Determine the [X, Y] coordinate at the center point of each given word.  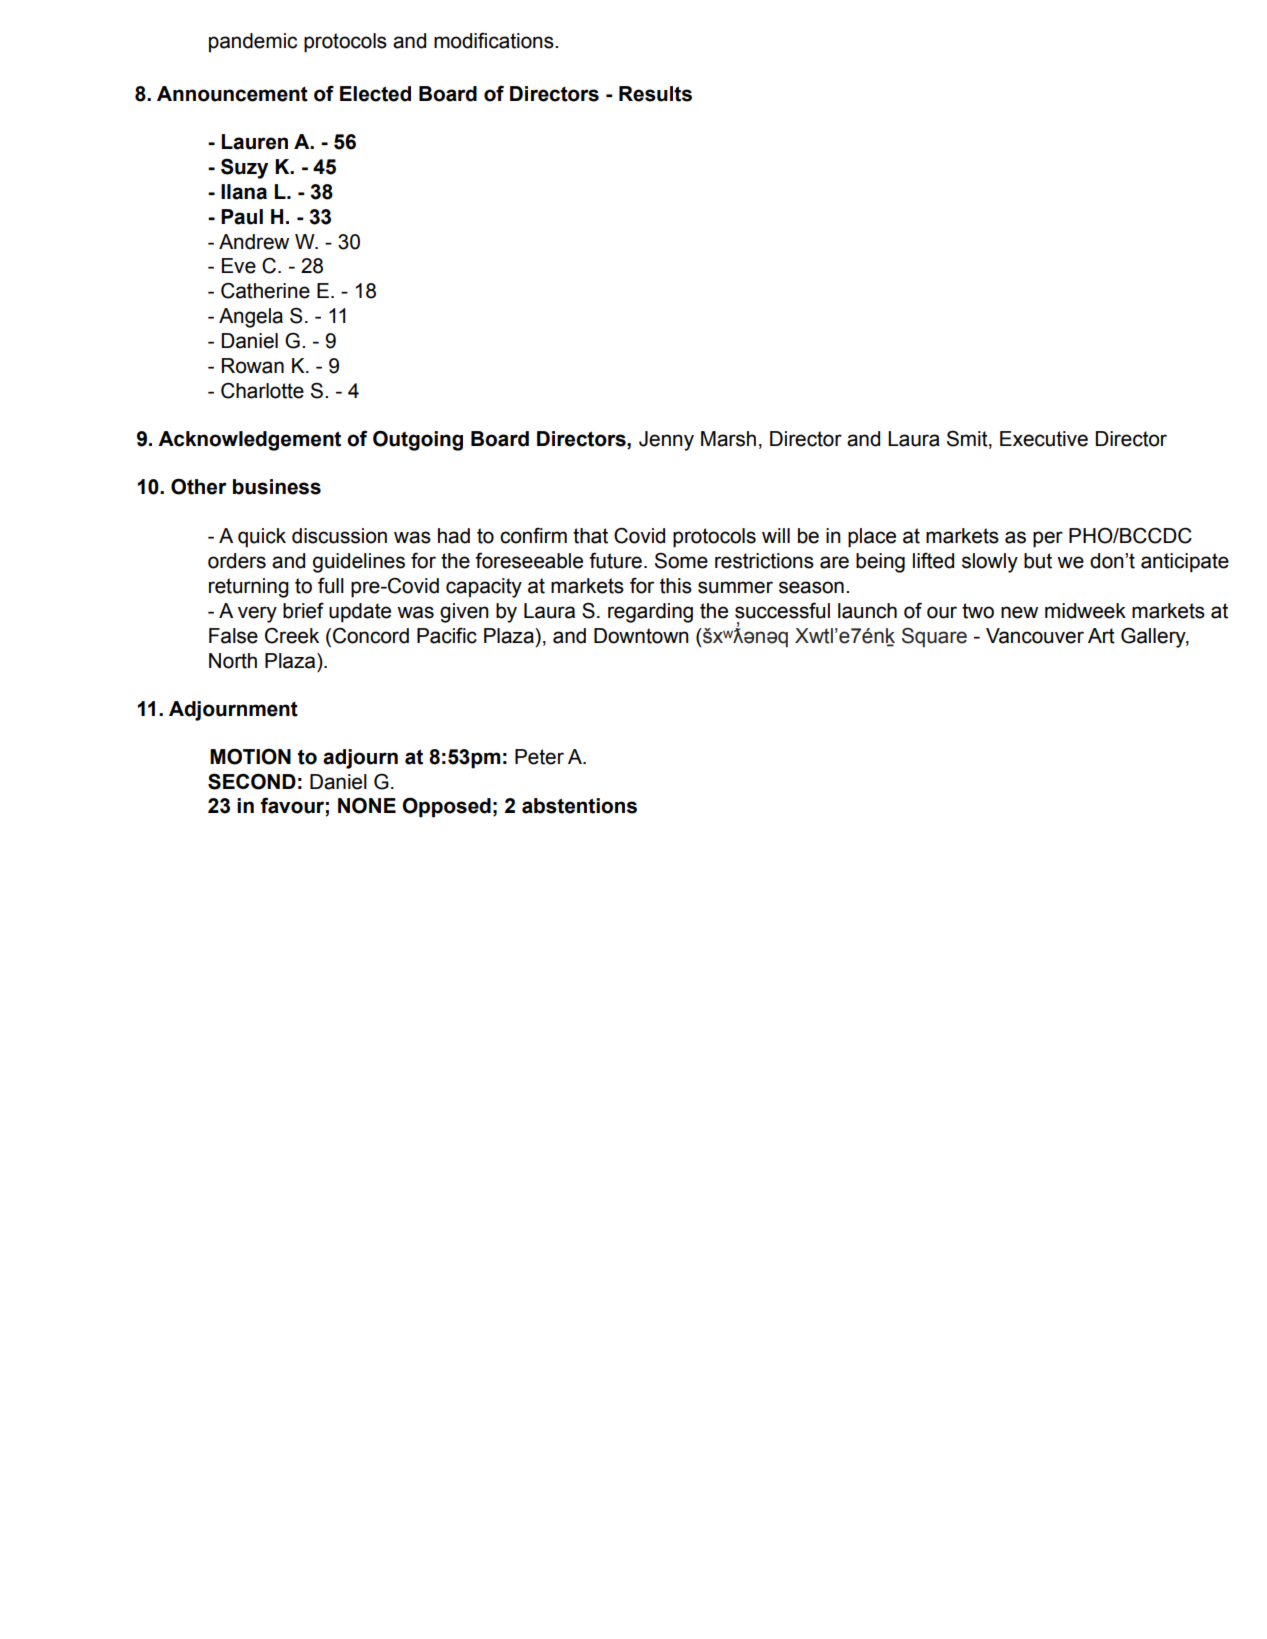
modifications [495, 40]
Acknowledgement [249, 441]
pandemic [253, 43]
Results [655, 94]
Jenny [666, 441]
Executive [1044, 439]
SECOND [252, 781]
